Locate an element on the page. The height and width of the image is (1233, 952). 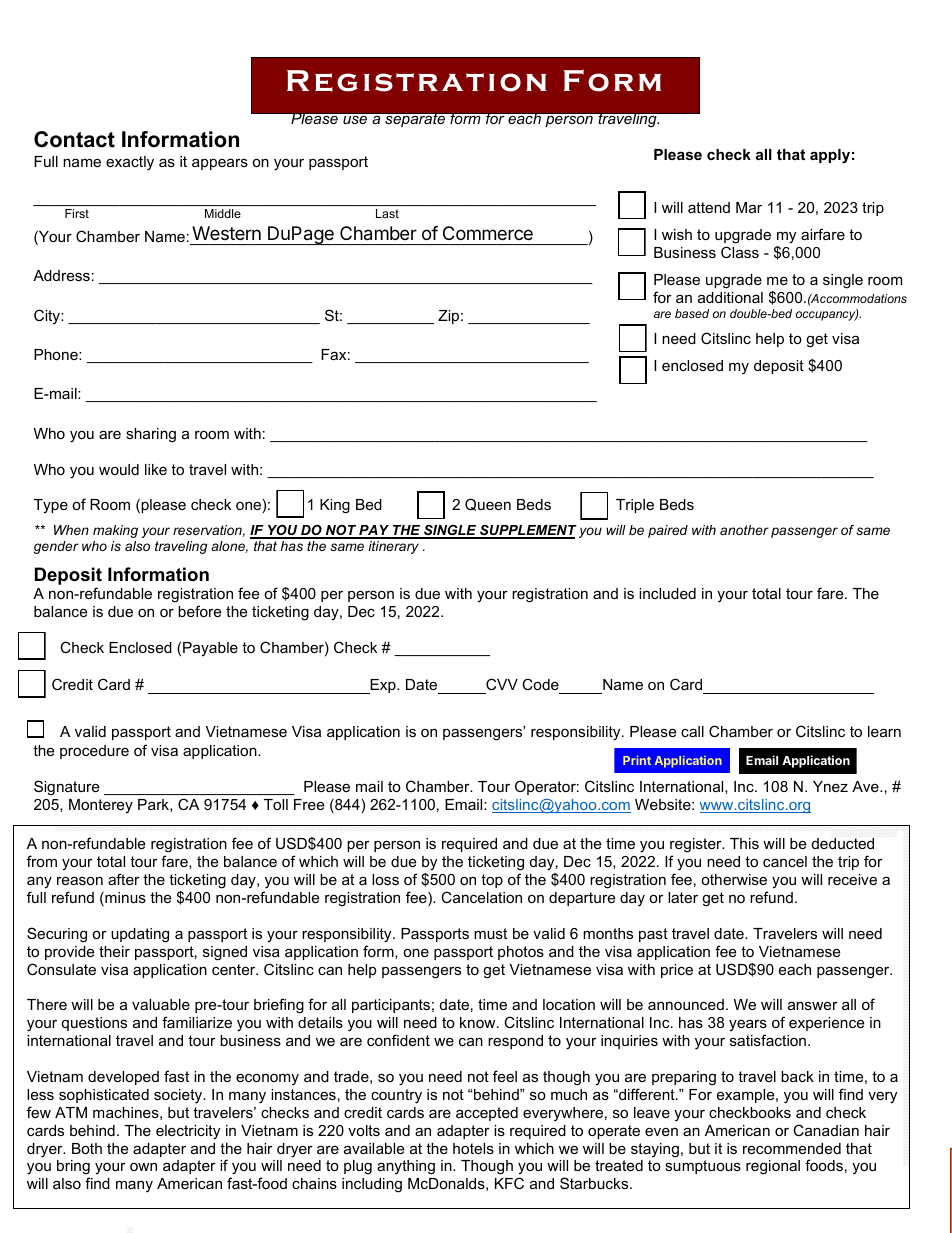
Mar is located at coordinates (749, 207).
